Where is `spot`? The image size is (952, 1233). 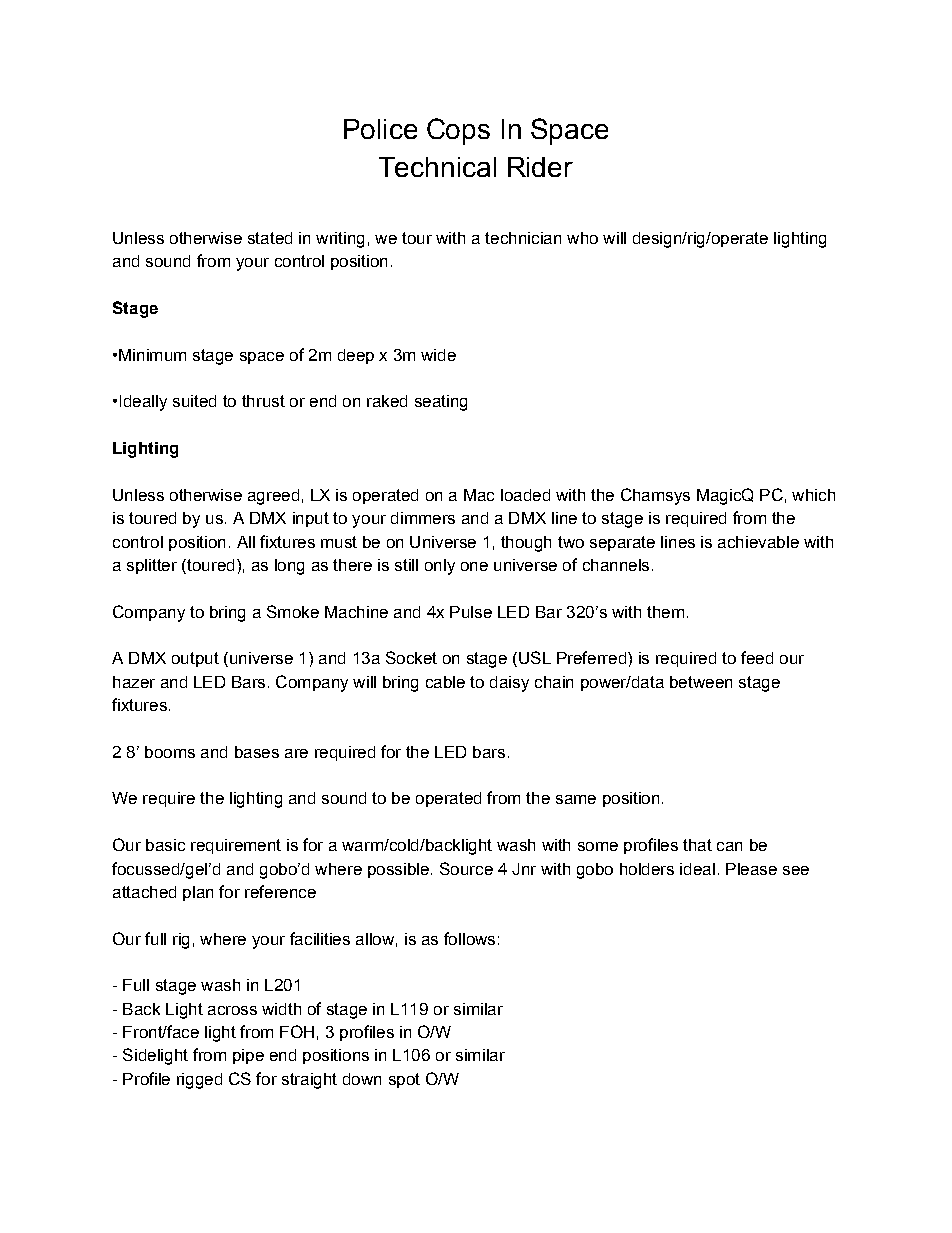
spot is located at coordinates (404, 1080).
